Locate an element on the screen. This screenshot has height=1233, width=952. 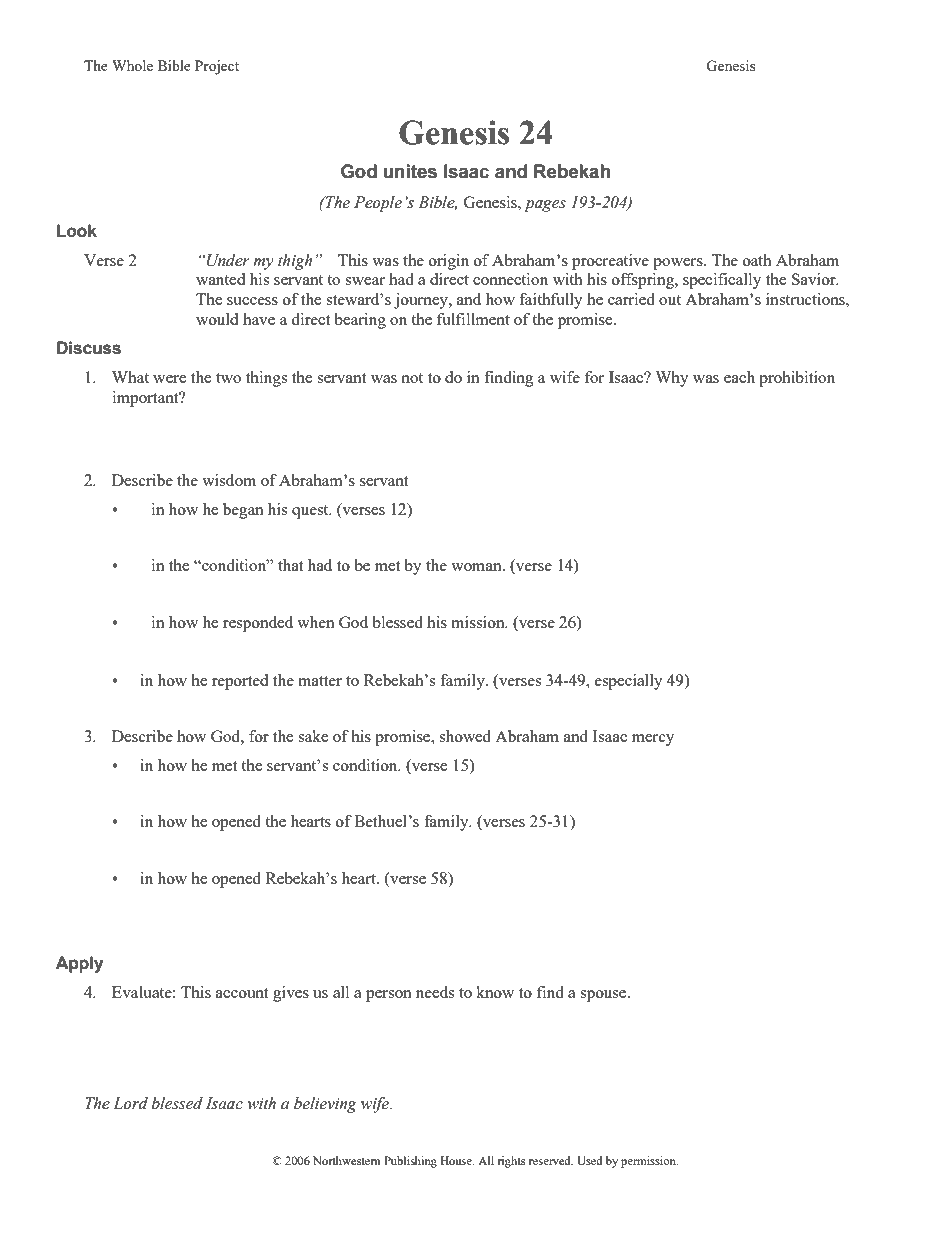
responded is located at coordinates (258, 624).
